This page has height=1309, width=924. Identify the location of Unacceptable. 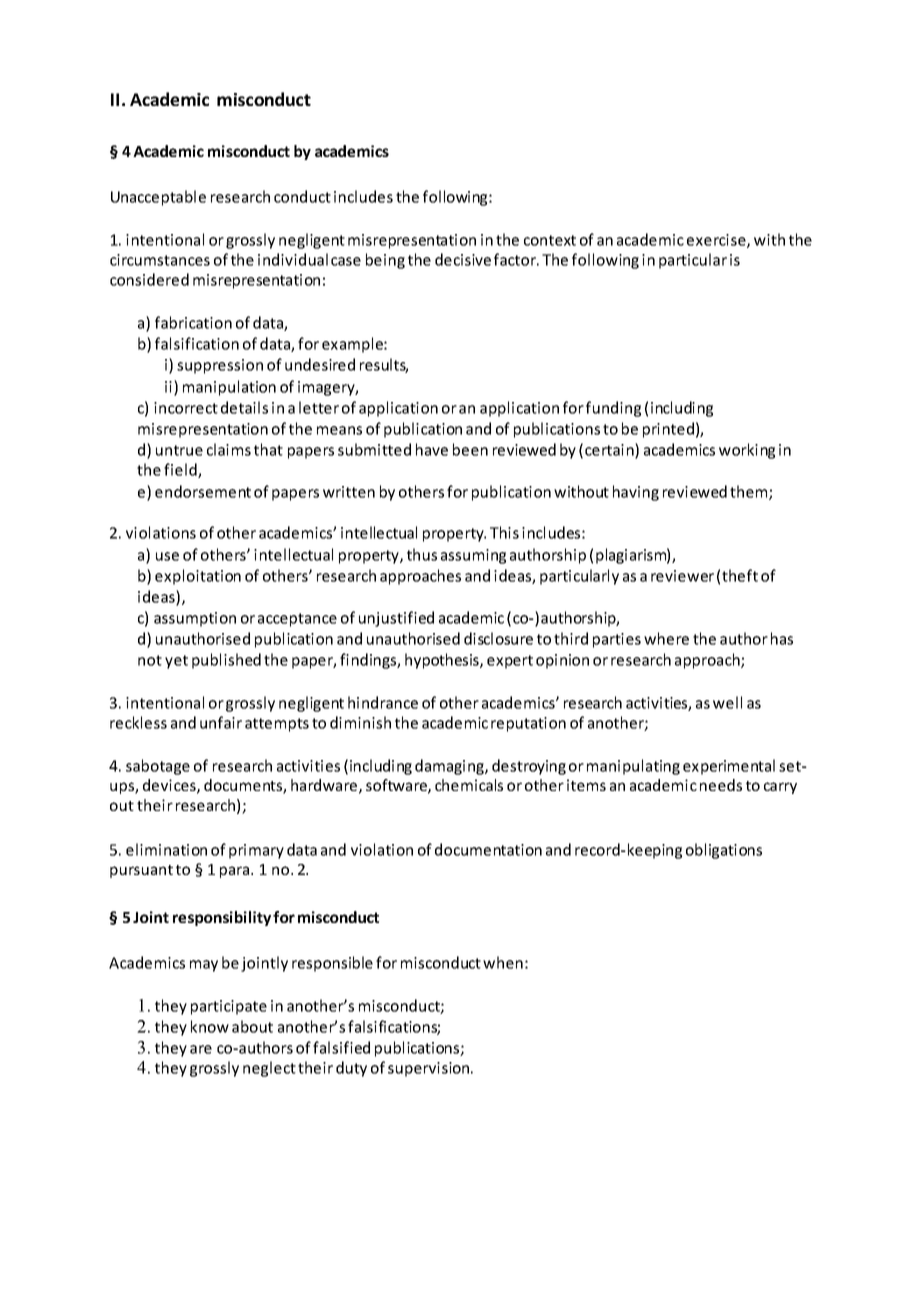
(158, 198).
